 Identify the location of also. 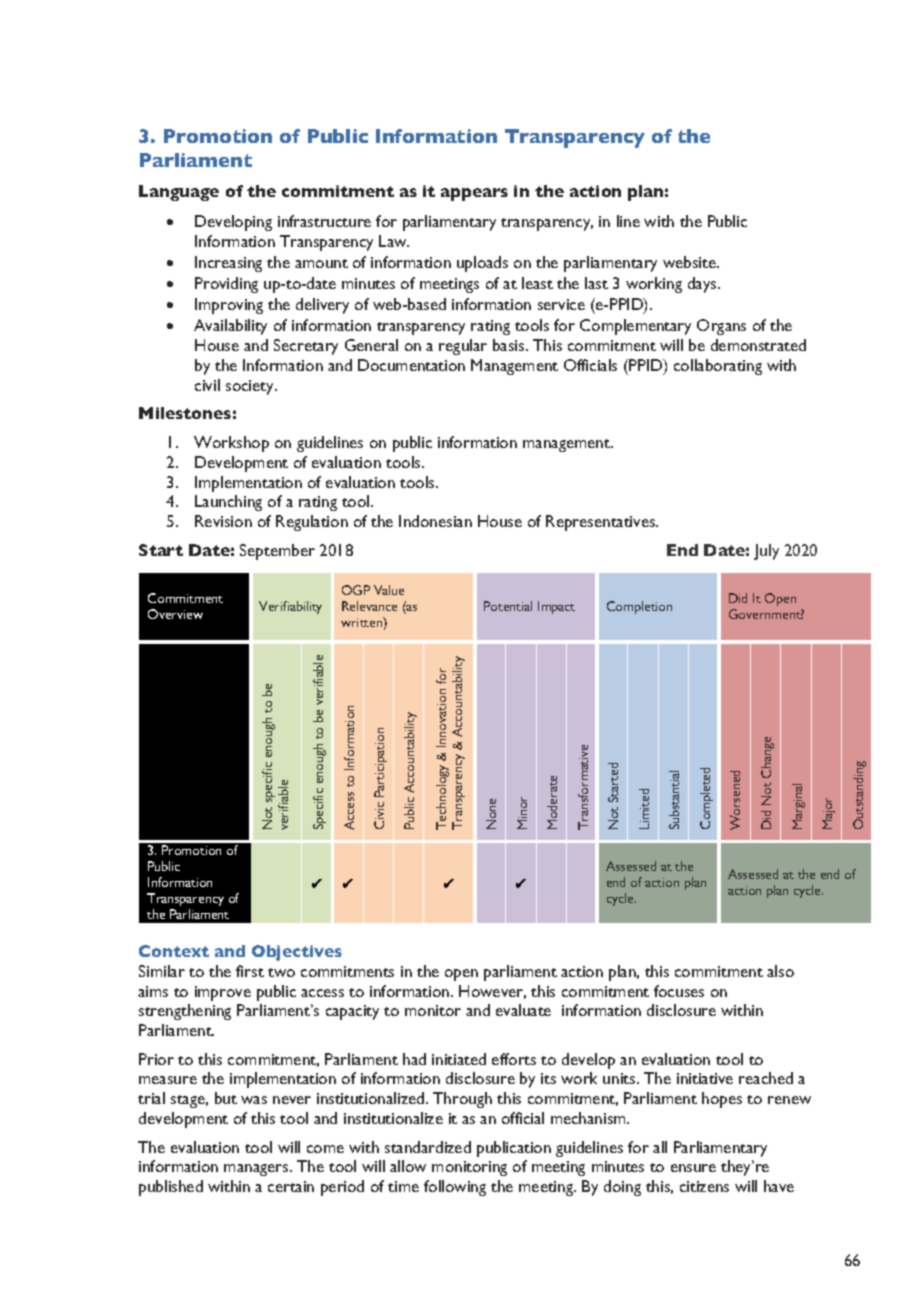
(780, 971).
